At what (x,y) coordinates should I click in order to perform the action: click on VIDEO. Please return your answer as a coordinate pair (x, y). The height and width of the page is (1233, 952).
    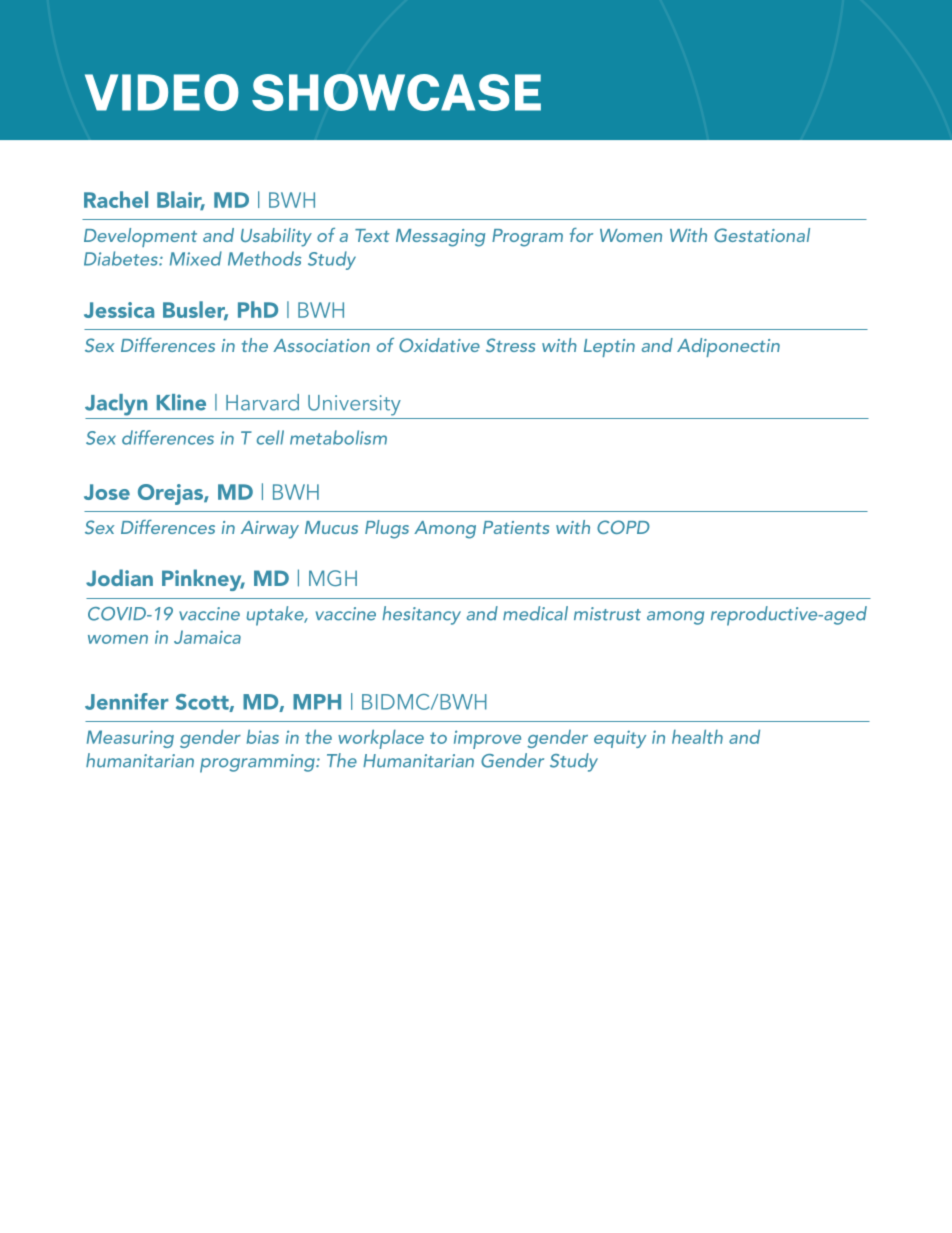
    Looking at the image, I should click on (162, 92).
